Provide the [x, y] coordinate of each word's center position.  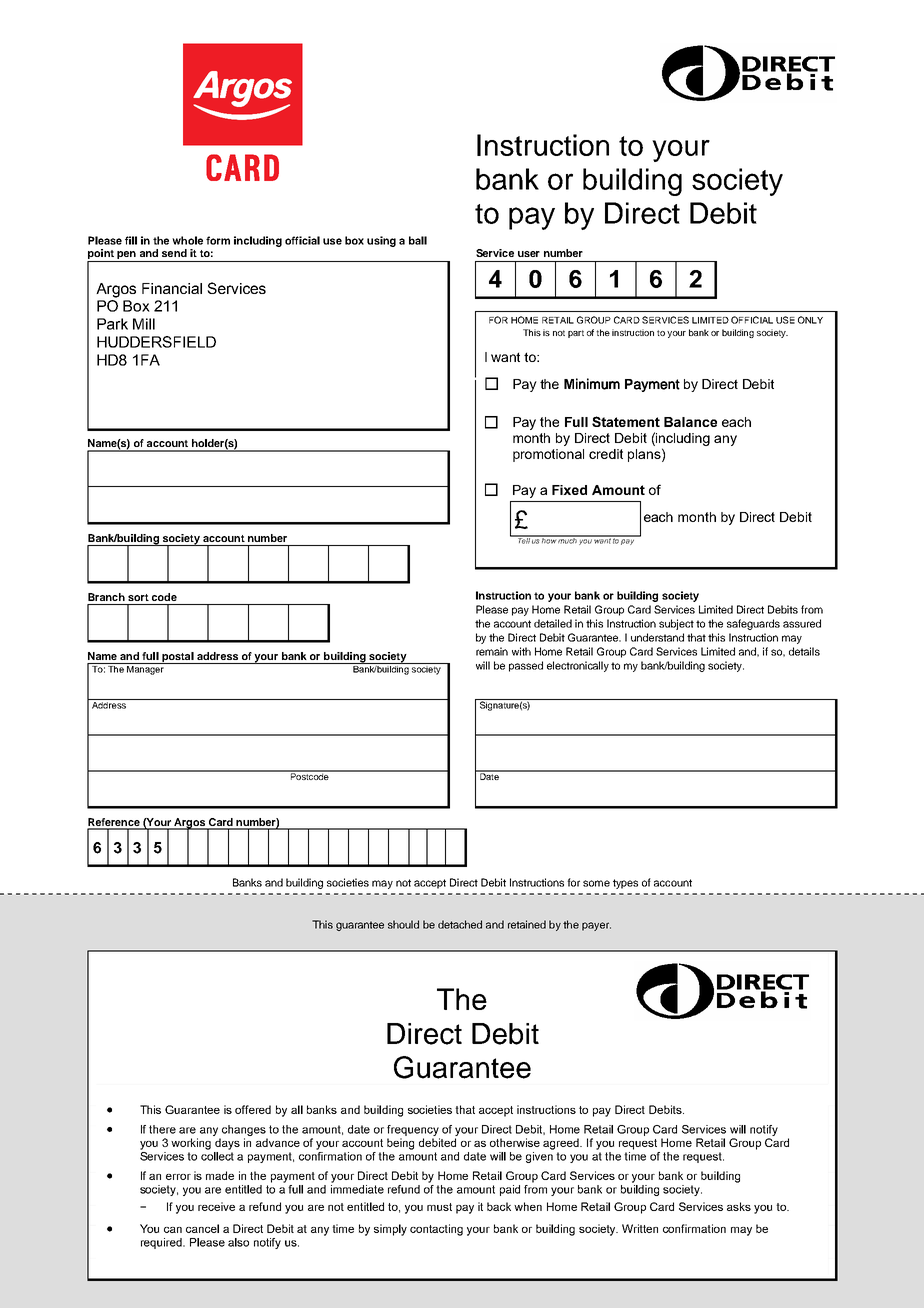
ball [418, 240]
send [174, 253]
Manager [145, 669]
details [804, 651]
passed [526, 666]
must [439, 1207]
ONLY [810, 320]
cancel [202, 1228]
